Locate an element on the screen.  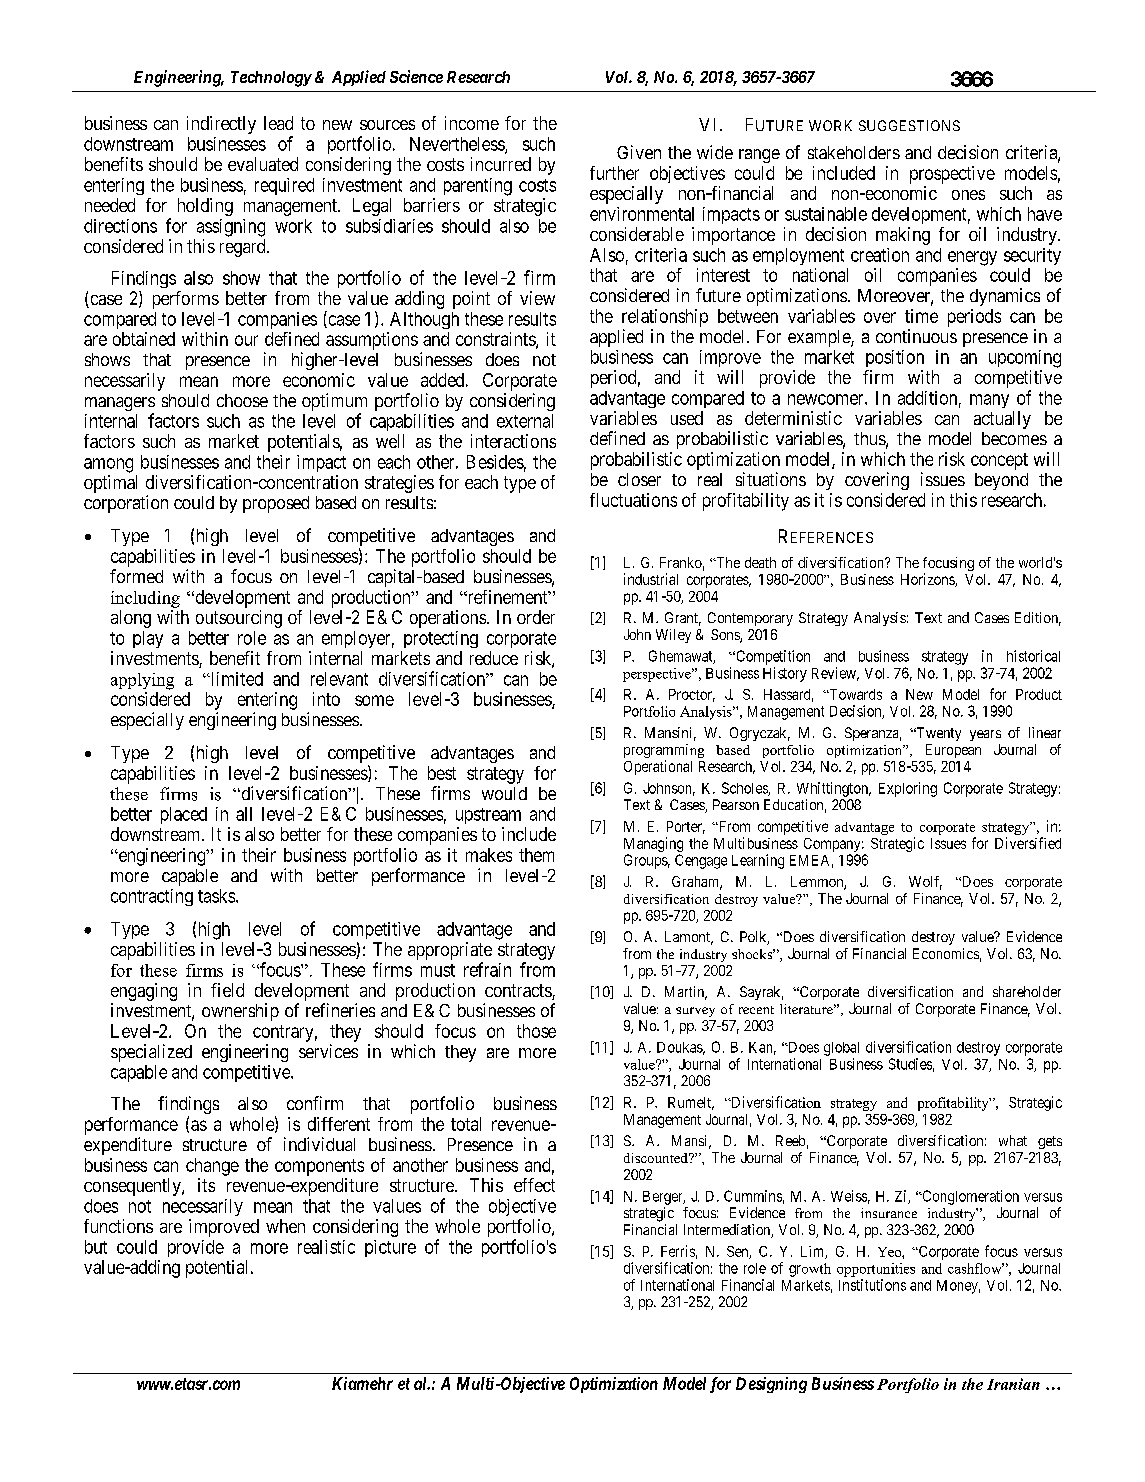
programming is located at coordinates (664, 752).
